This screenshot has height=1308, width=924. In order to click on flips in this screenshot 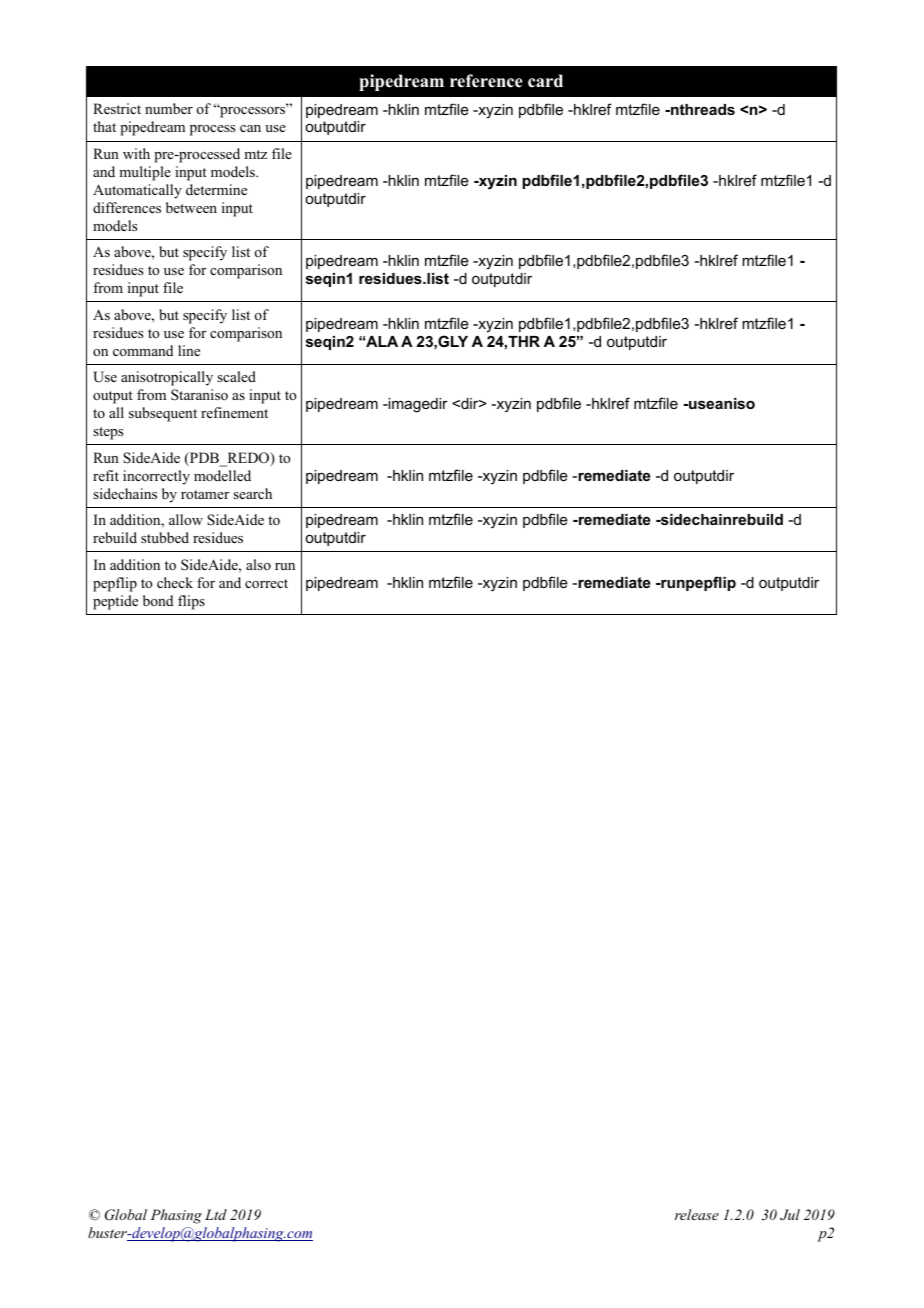, I will do `click(191, 602)`.
